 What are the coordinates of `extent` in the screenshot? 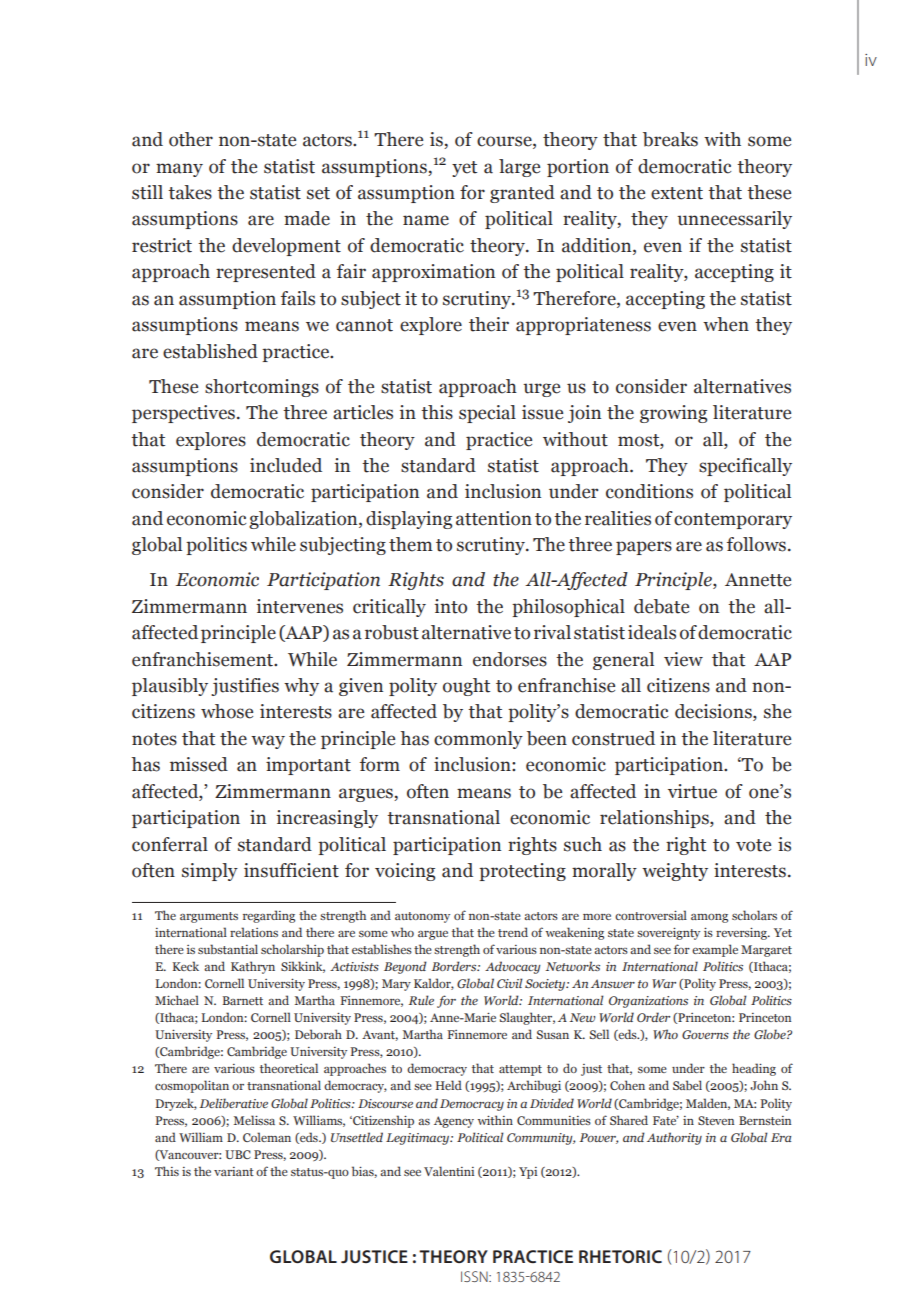 It's located at (677, 193).
